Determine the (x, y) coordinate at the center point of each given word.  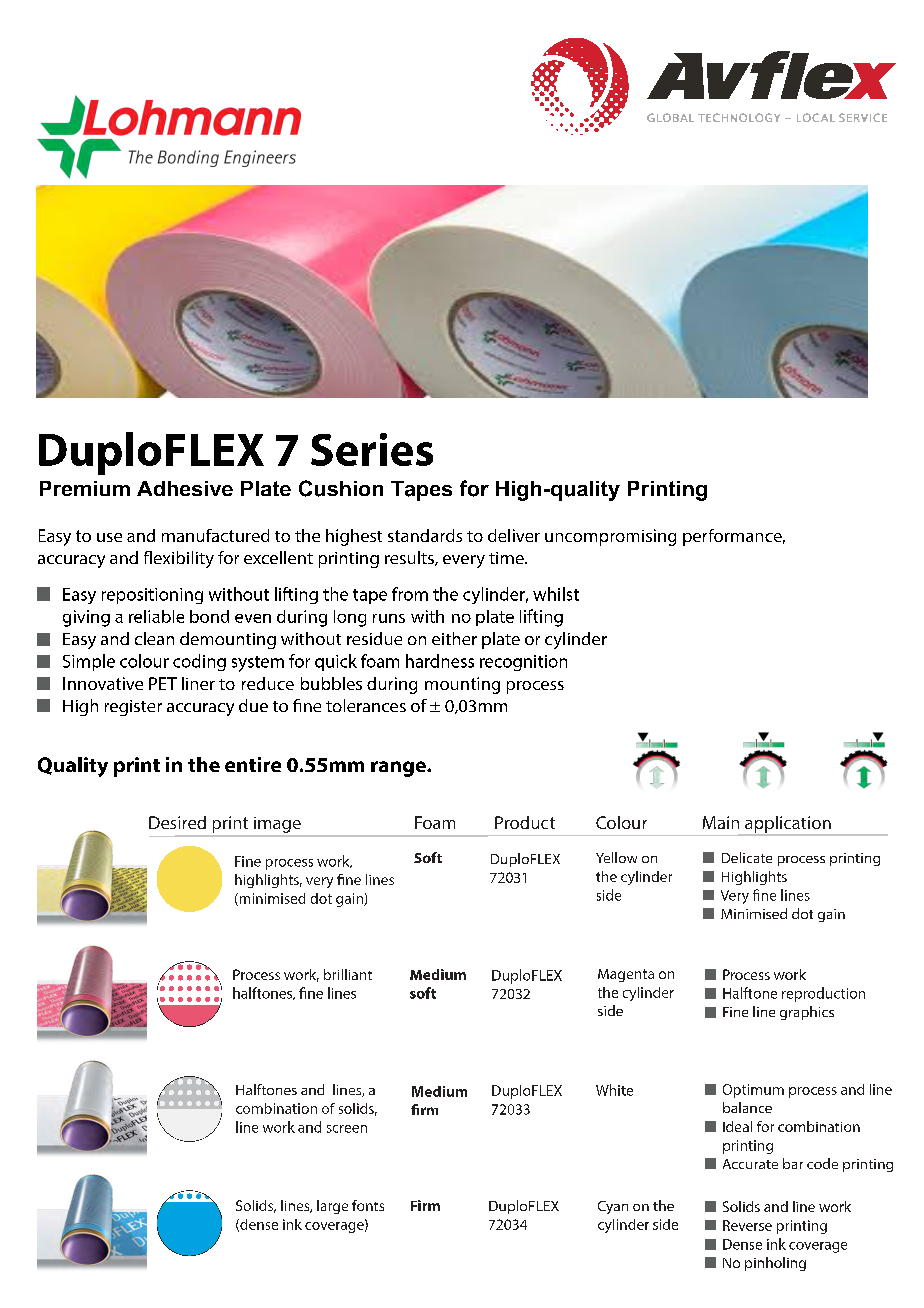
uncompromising (610, 537)
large (332, 1207)
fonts (368, 1205)
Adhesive (185, 488)
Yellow (616, 857)
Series (372, 449)
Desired (177, 822)
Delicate (747, 857)
